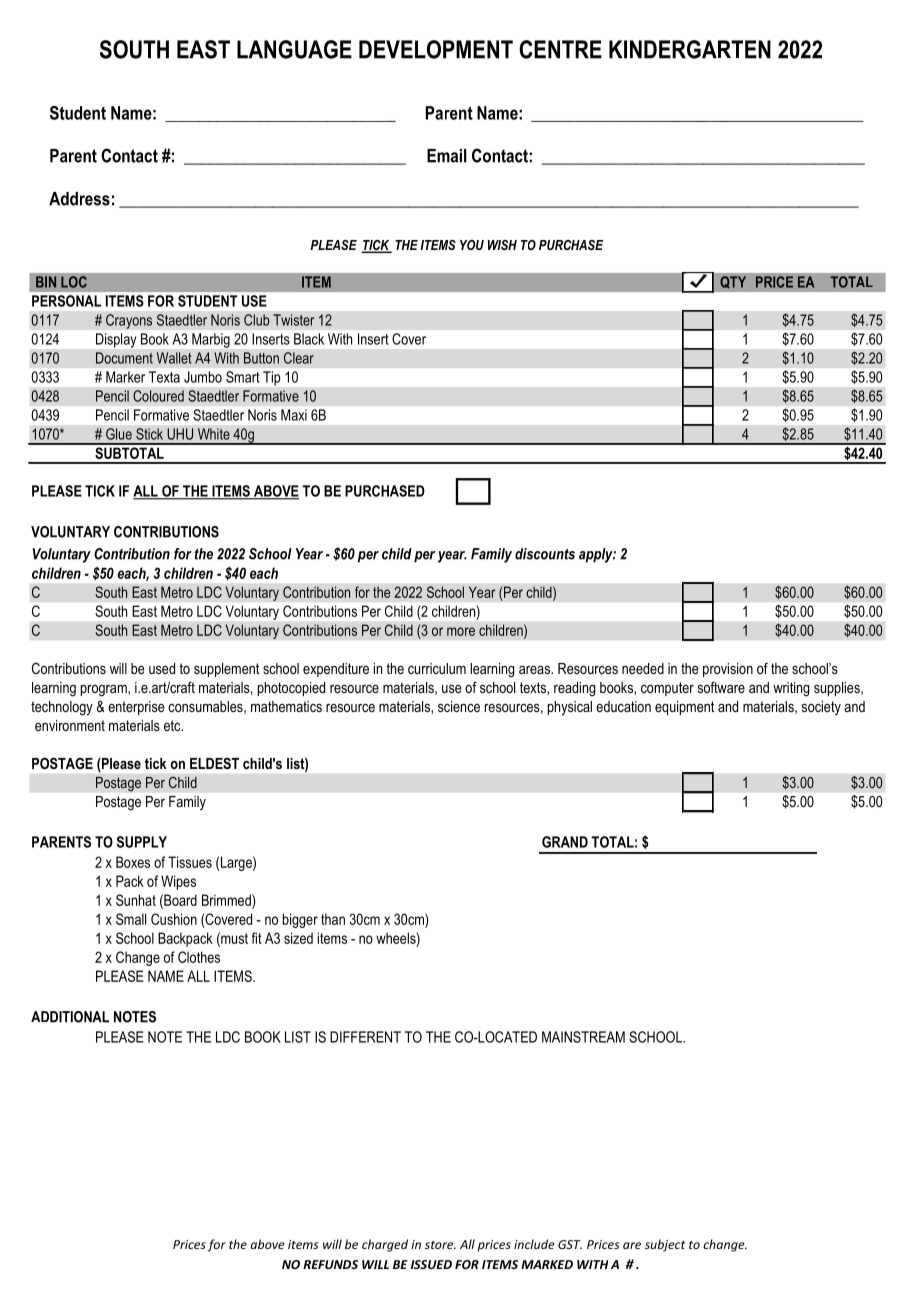  Describe the element at coordinates (294, 415) in the screenshot. I see `Maxi` at that location.
